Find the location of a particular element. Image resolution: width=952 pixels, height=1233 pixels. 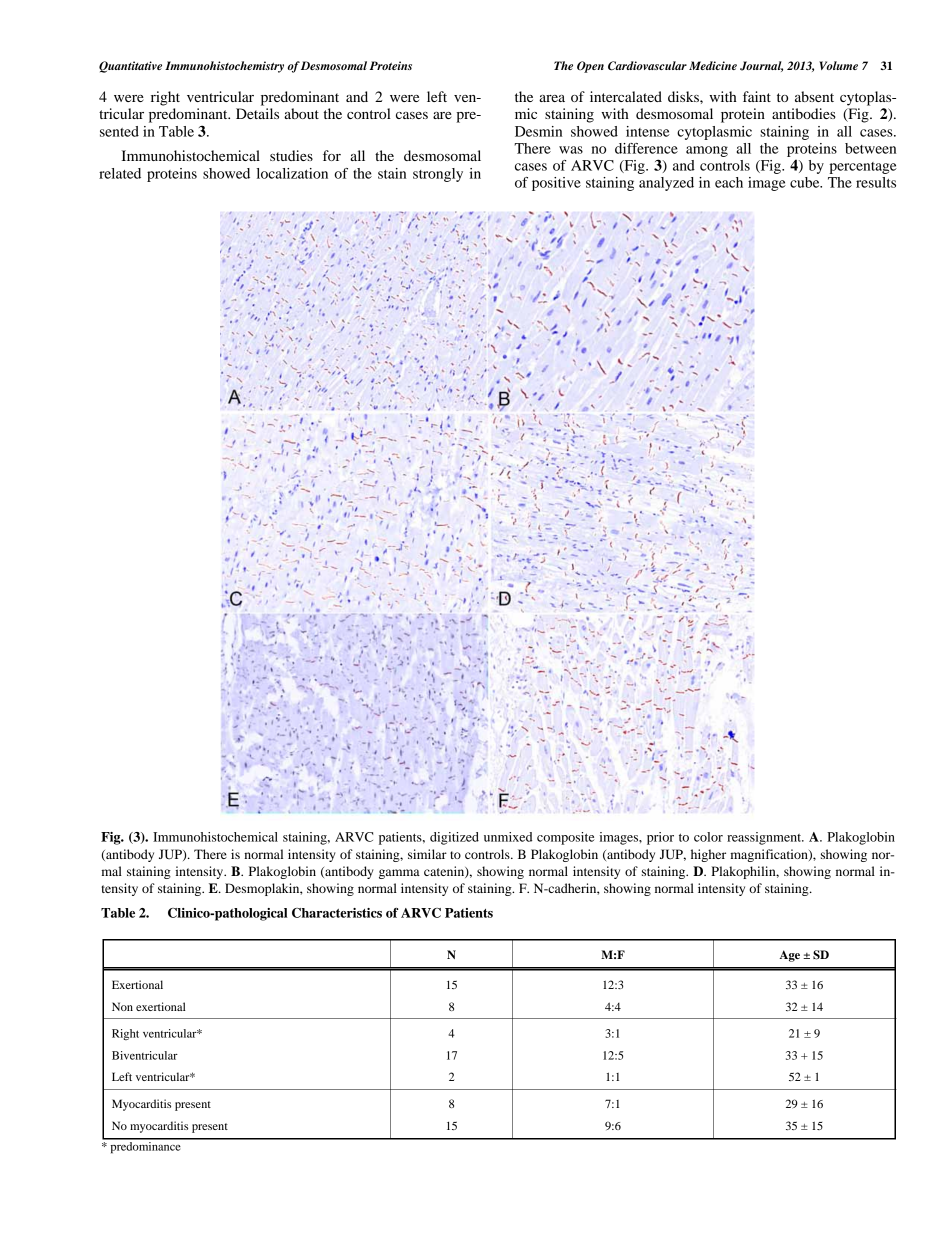

Non is located at coordinates (122, 1006).
